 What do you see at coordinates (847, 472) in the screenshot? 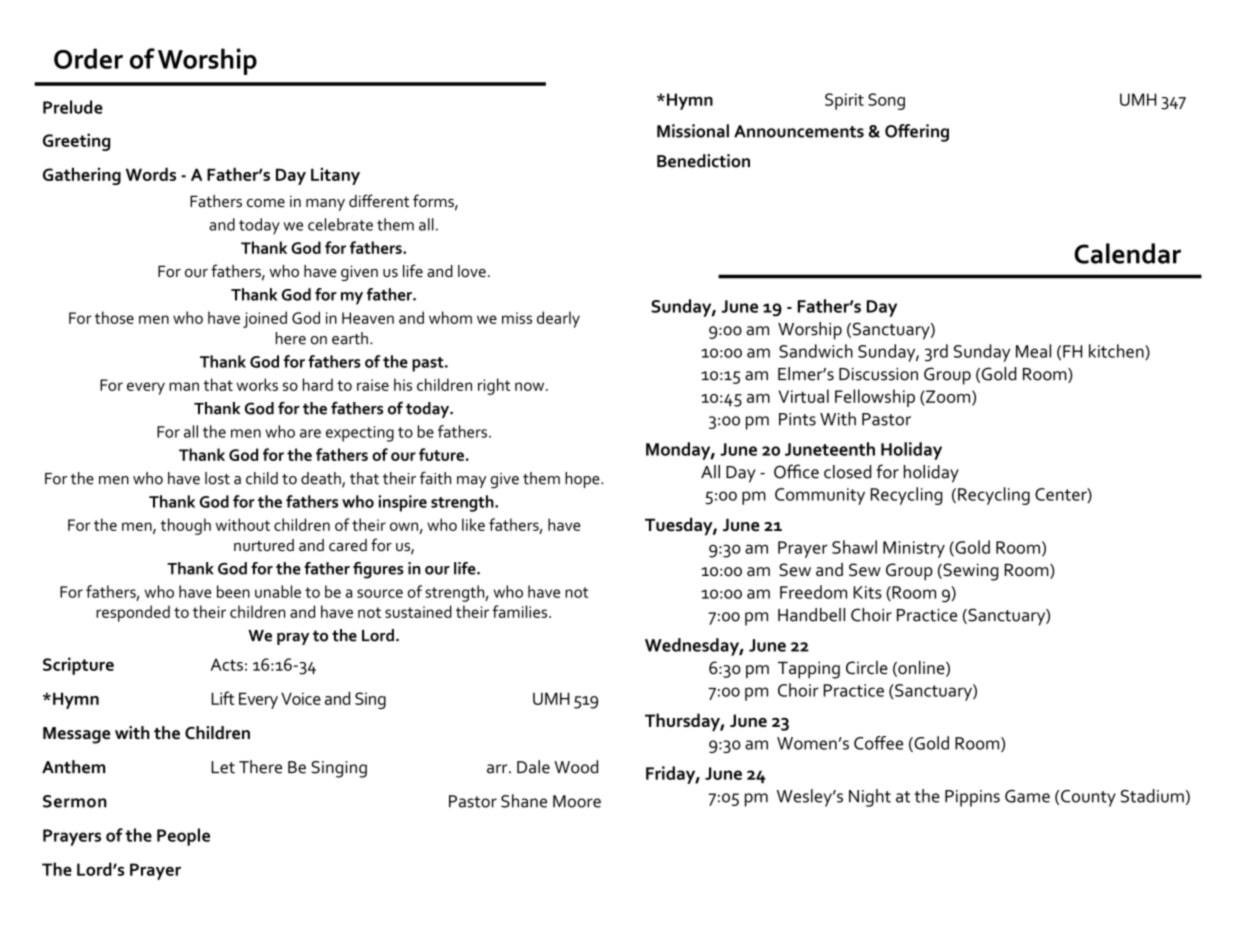
I see `closed` at bounding box center [847, 472].
